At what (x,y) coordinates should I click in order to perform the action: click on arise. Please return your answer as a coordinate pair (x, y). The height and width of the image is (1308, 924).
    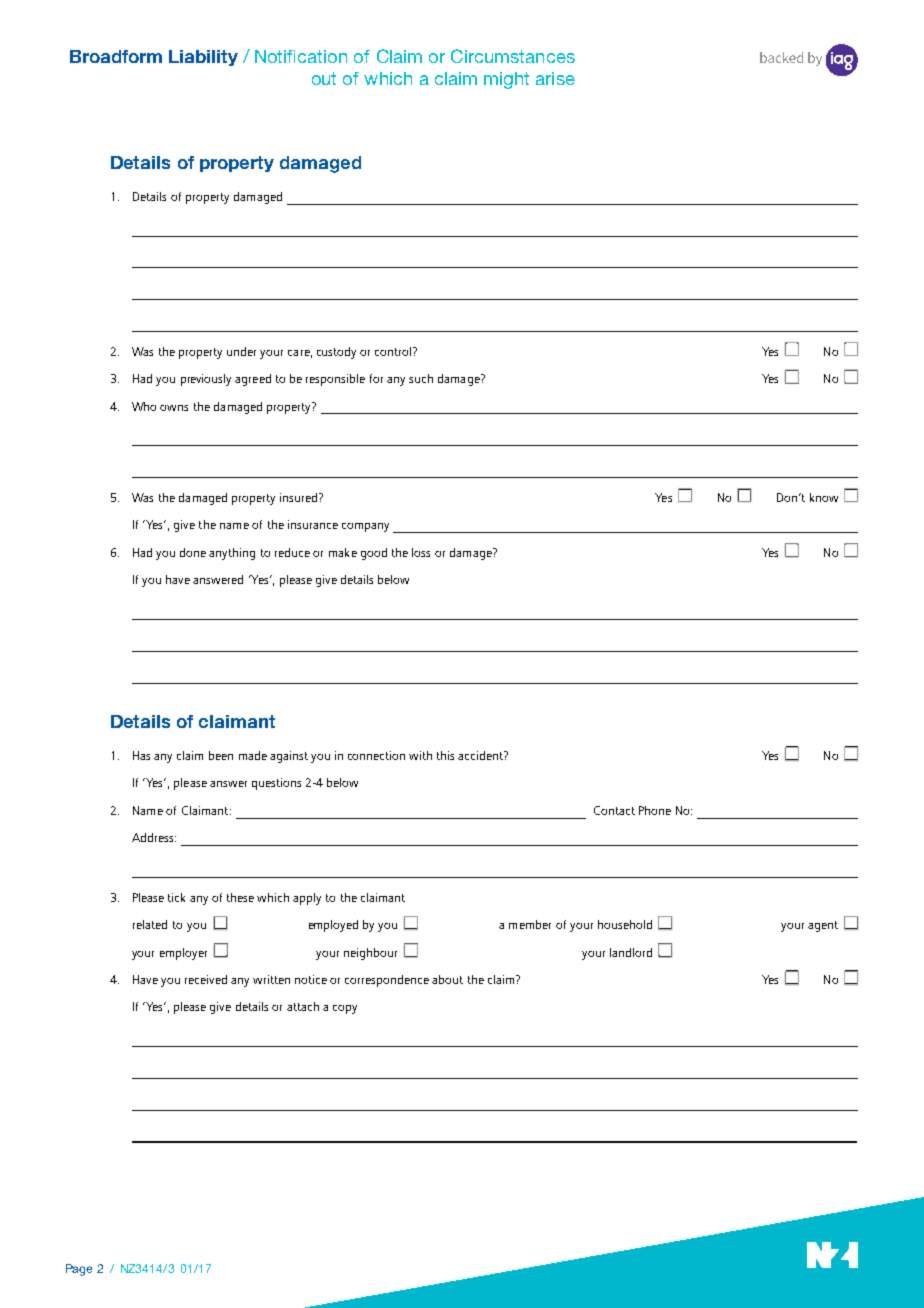
    Looking at the image, I should click on (555, 78).
